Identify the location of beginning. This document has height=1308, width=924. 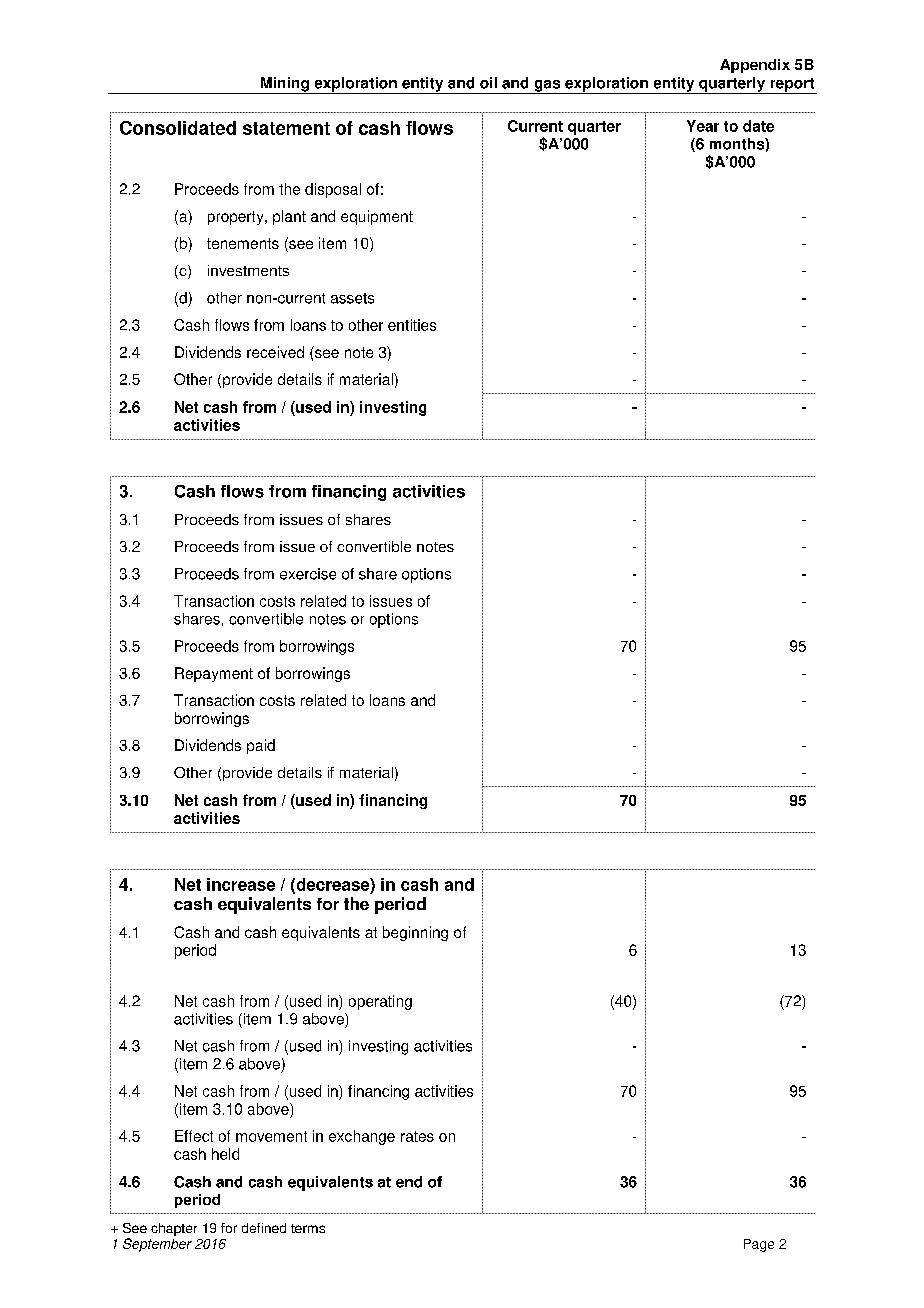
(415, 933).
